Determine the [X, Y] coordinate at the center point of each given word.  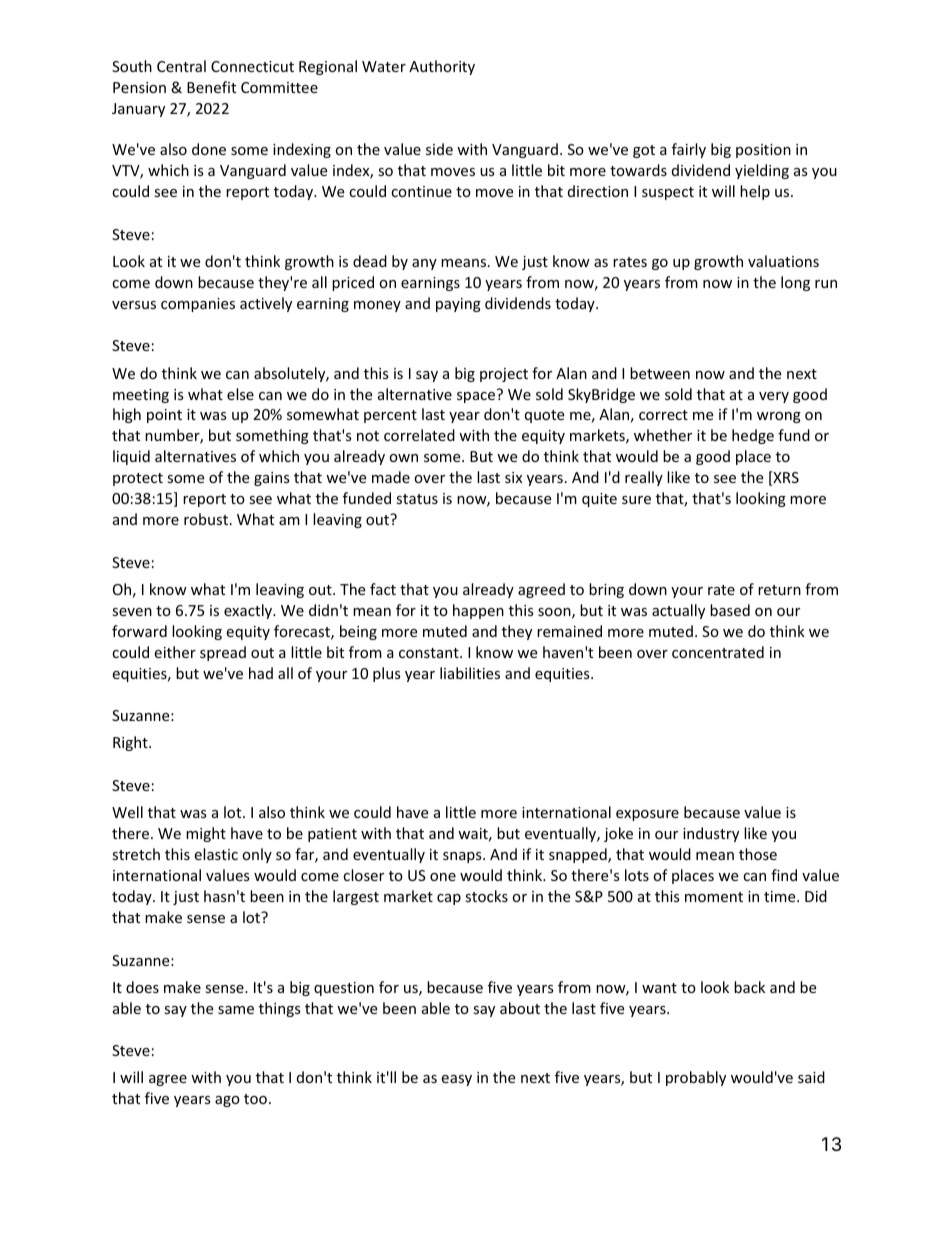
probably [696, 1078]
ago [227, 1101]
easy [456, 1080]
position [763, 151]
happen [478, 611]
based [730, 610]
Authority [442, 67]
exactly [249, 611]
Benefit [211, 87]
